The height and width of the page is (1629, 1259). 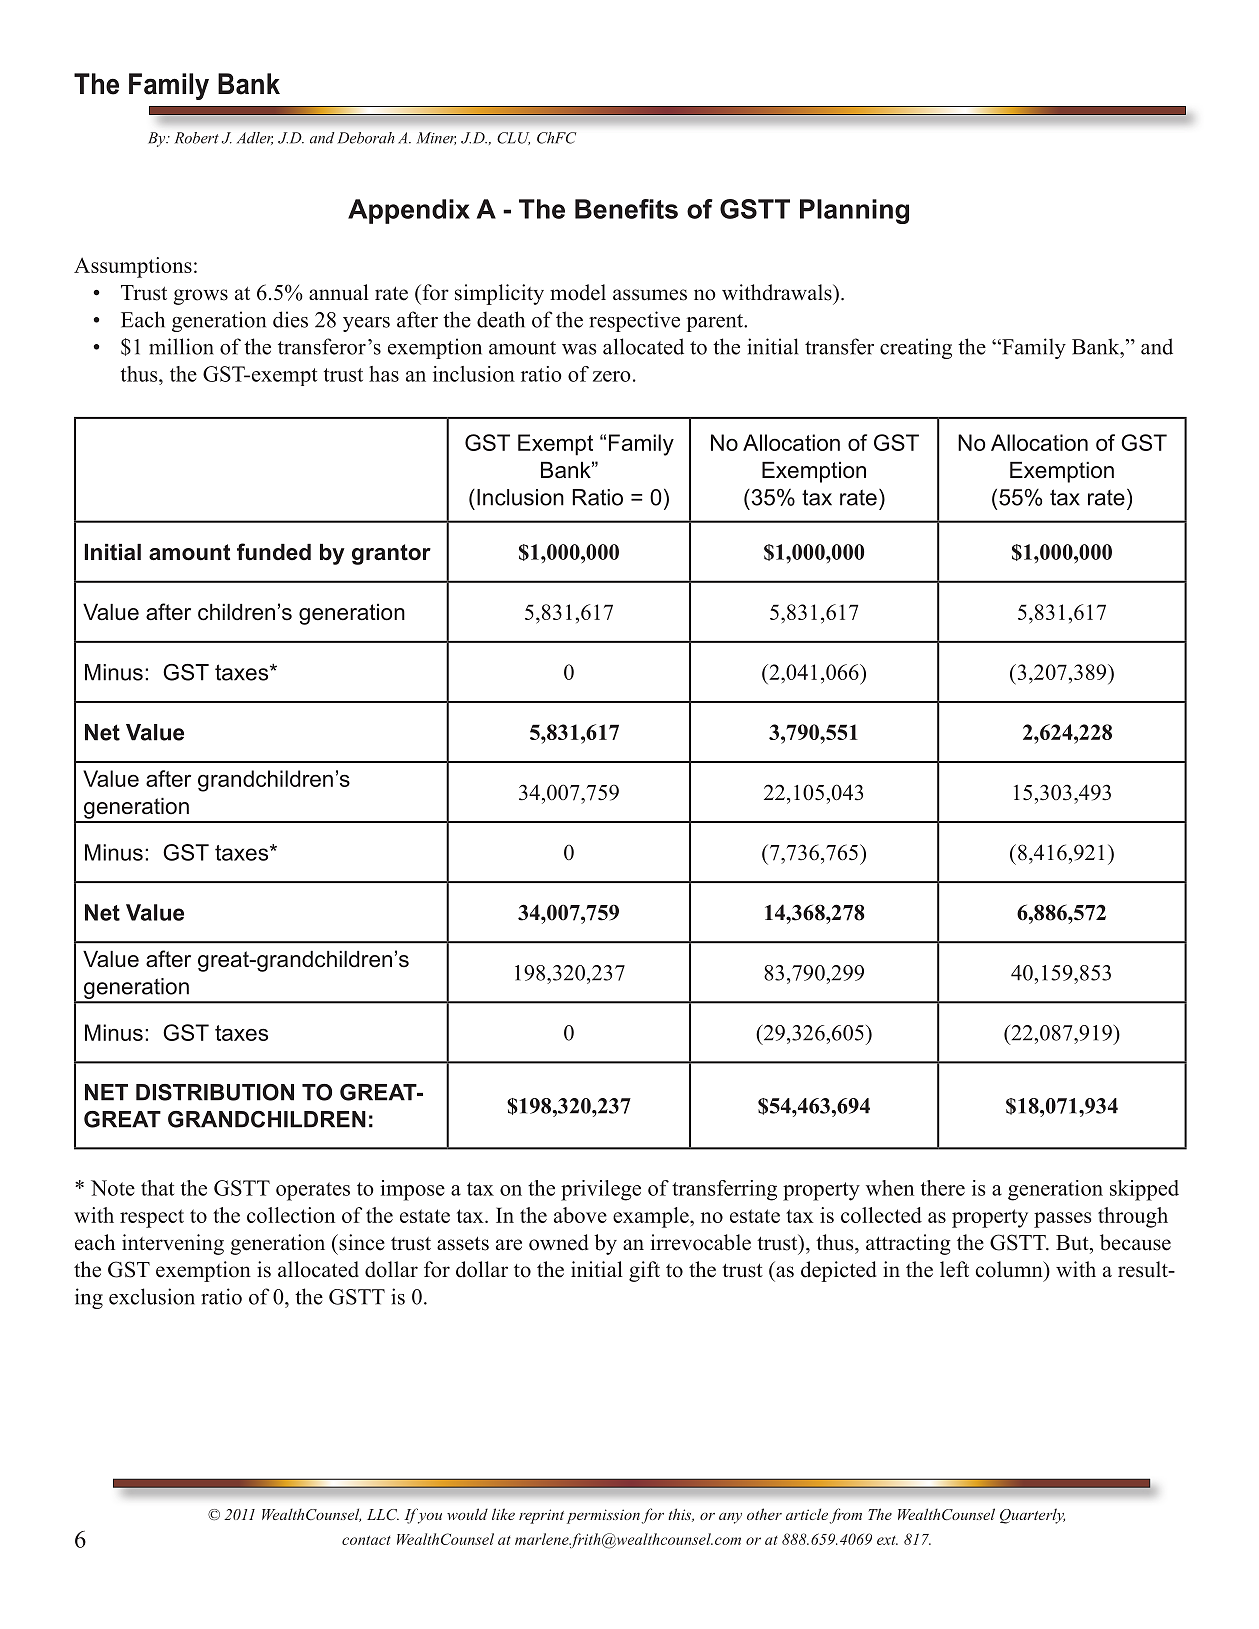 I want to click on Planning, so click(x=854, y=211).
